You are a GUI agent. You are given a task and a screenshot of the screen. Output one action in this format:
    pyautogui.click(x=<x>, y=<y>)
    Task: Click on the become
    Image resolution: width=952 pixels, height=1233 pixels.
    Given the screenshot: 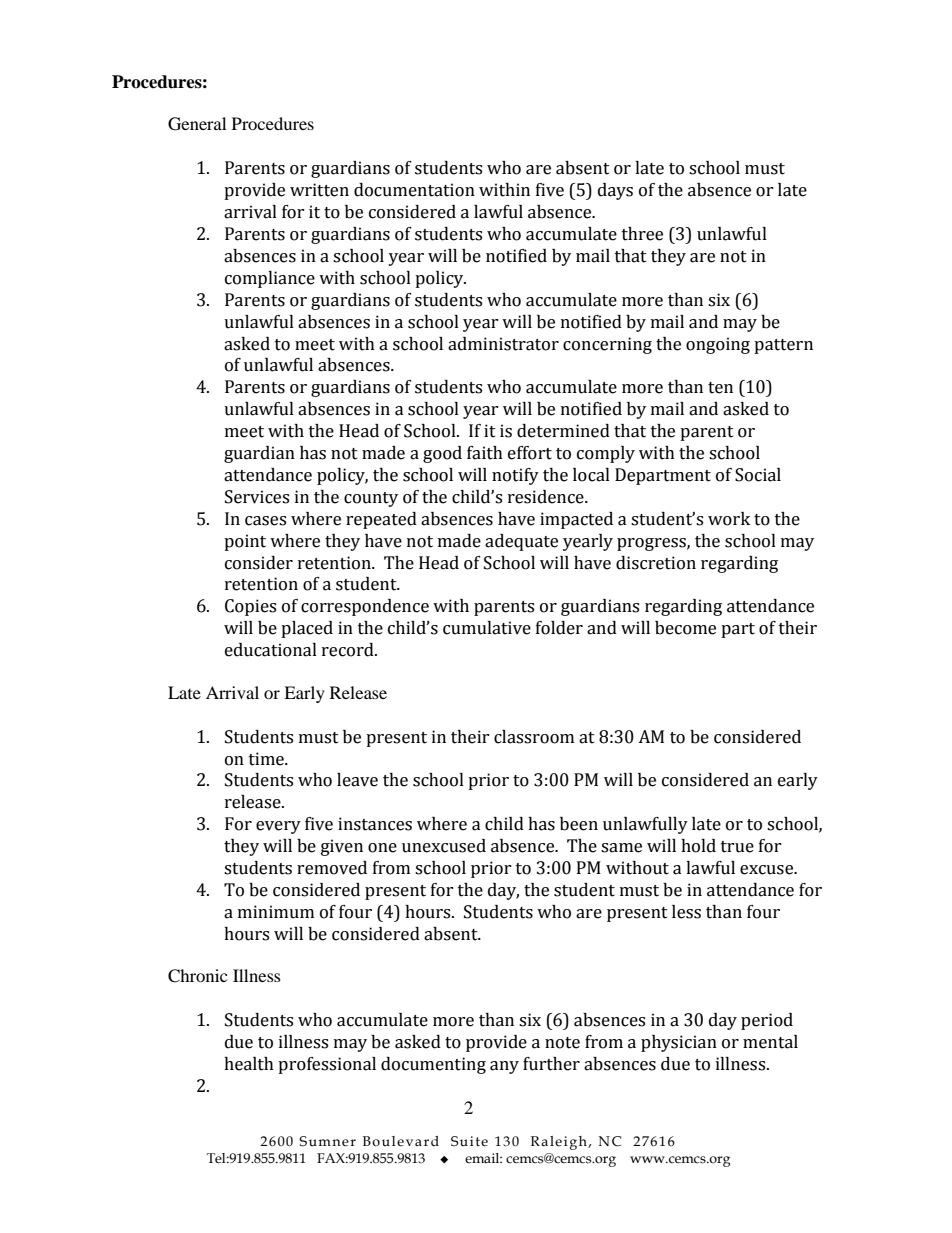 What is the action you would take?
    pyautogui.click(x=685, y=628)
